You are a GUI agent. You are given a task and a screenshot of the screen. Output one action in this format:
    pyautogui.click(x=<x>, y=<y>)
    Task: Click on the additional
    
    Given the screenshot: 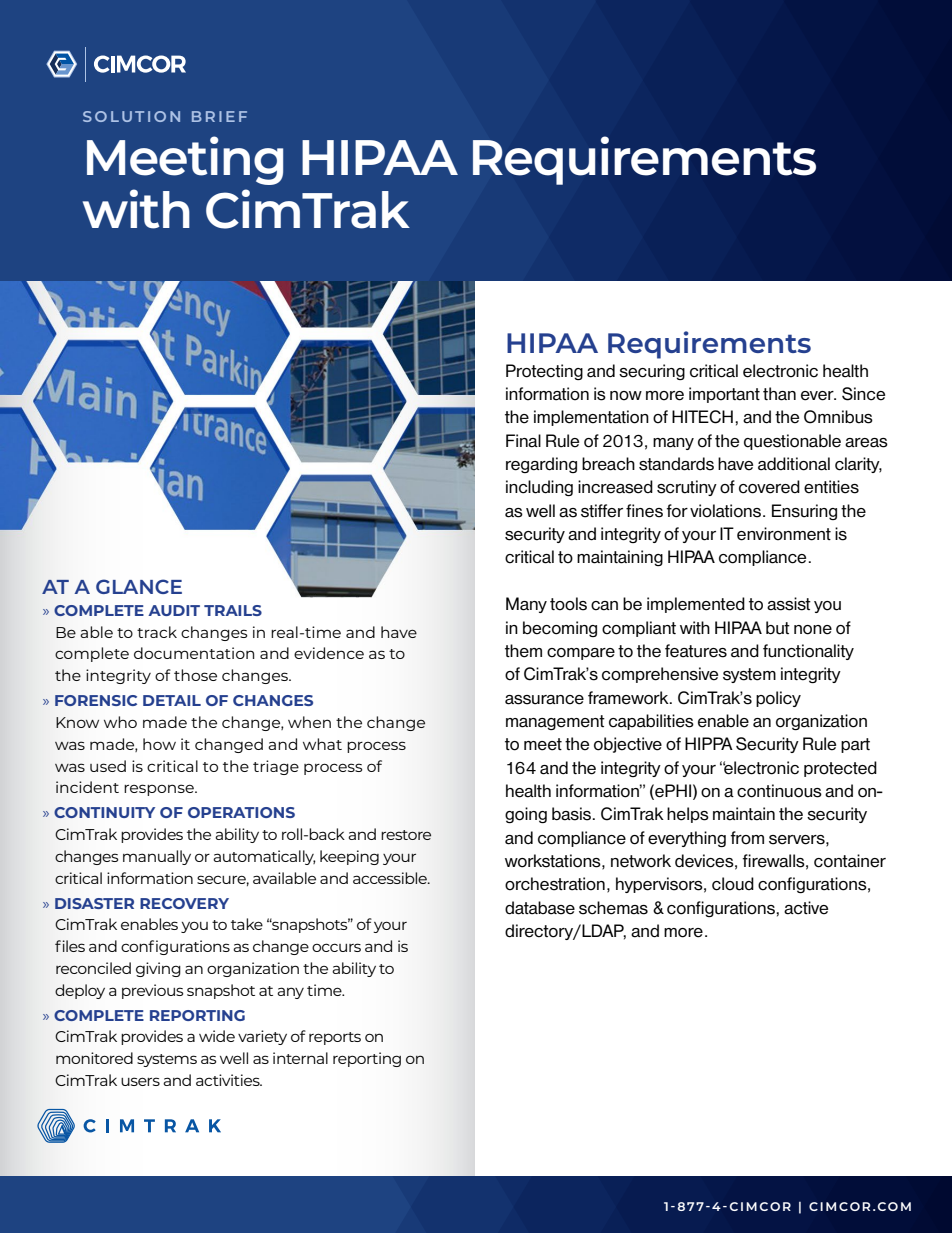 What is the action you would take?
    pyautogui.click(x=794, y=464)
